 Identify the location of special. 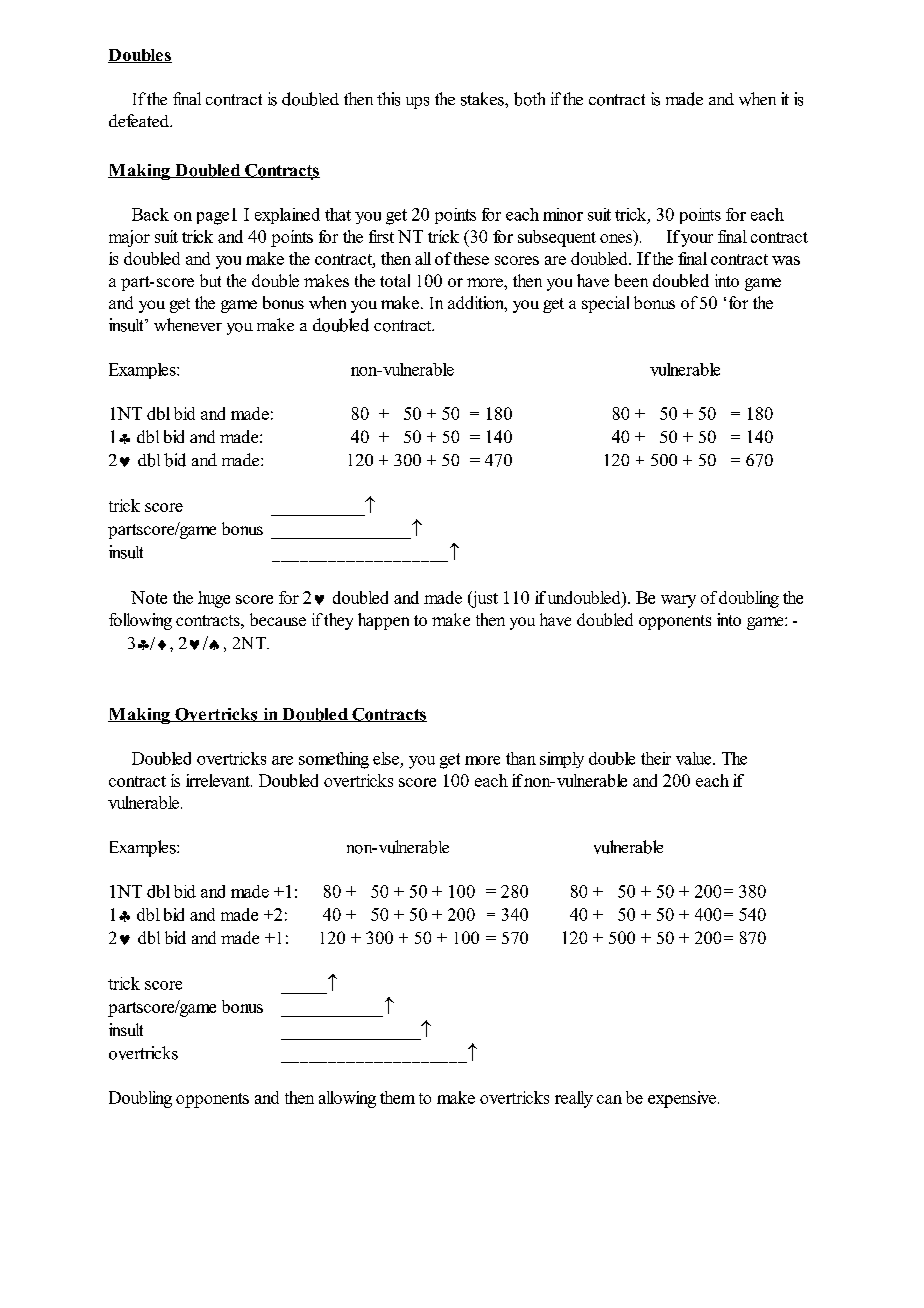
(605, 304).
